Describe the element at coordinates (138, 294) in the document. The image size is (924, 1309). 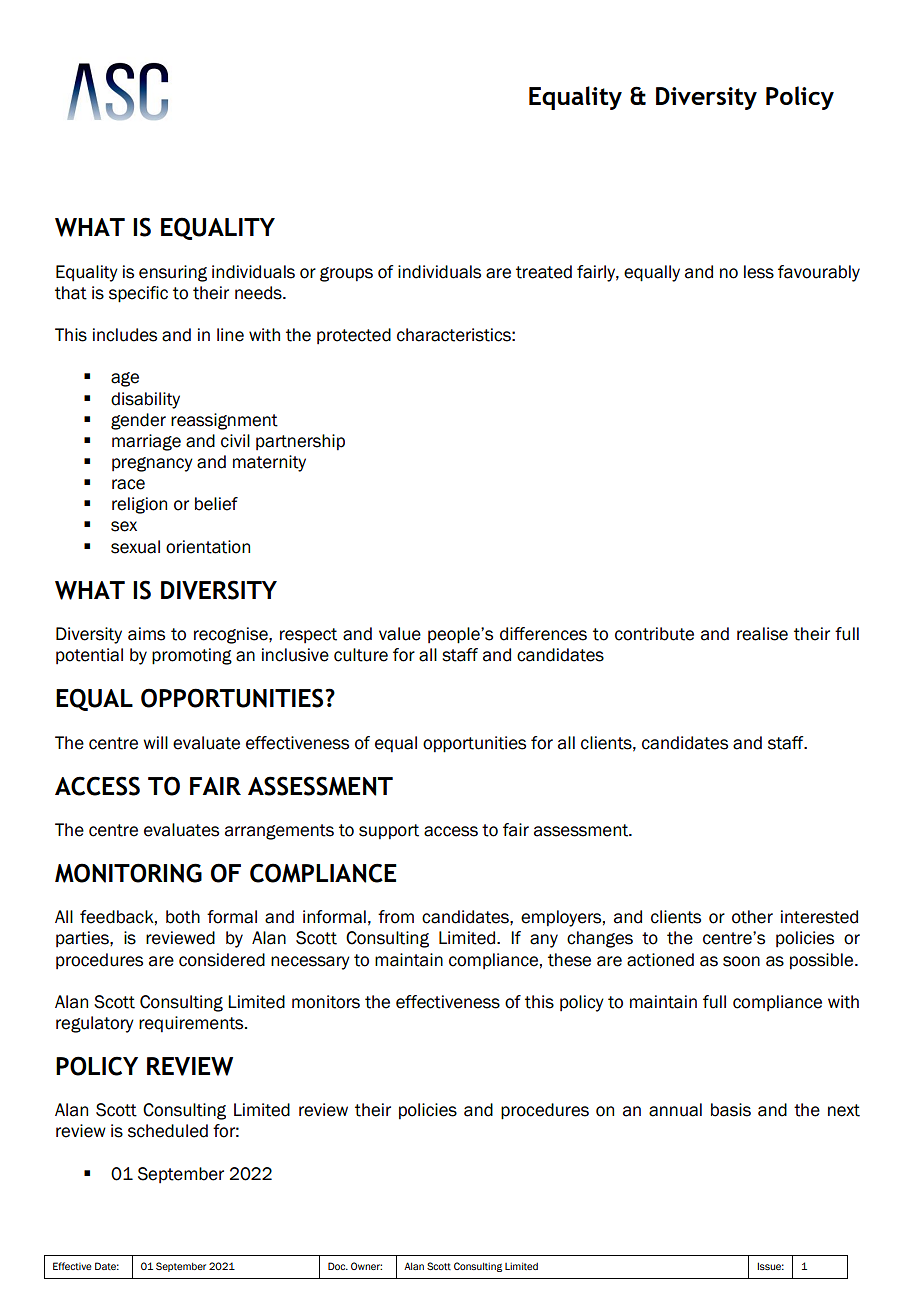
I see `specific` at that location.
